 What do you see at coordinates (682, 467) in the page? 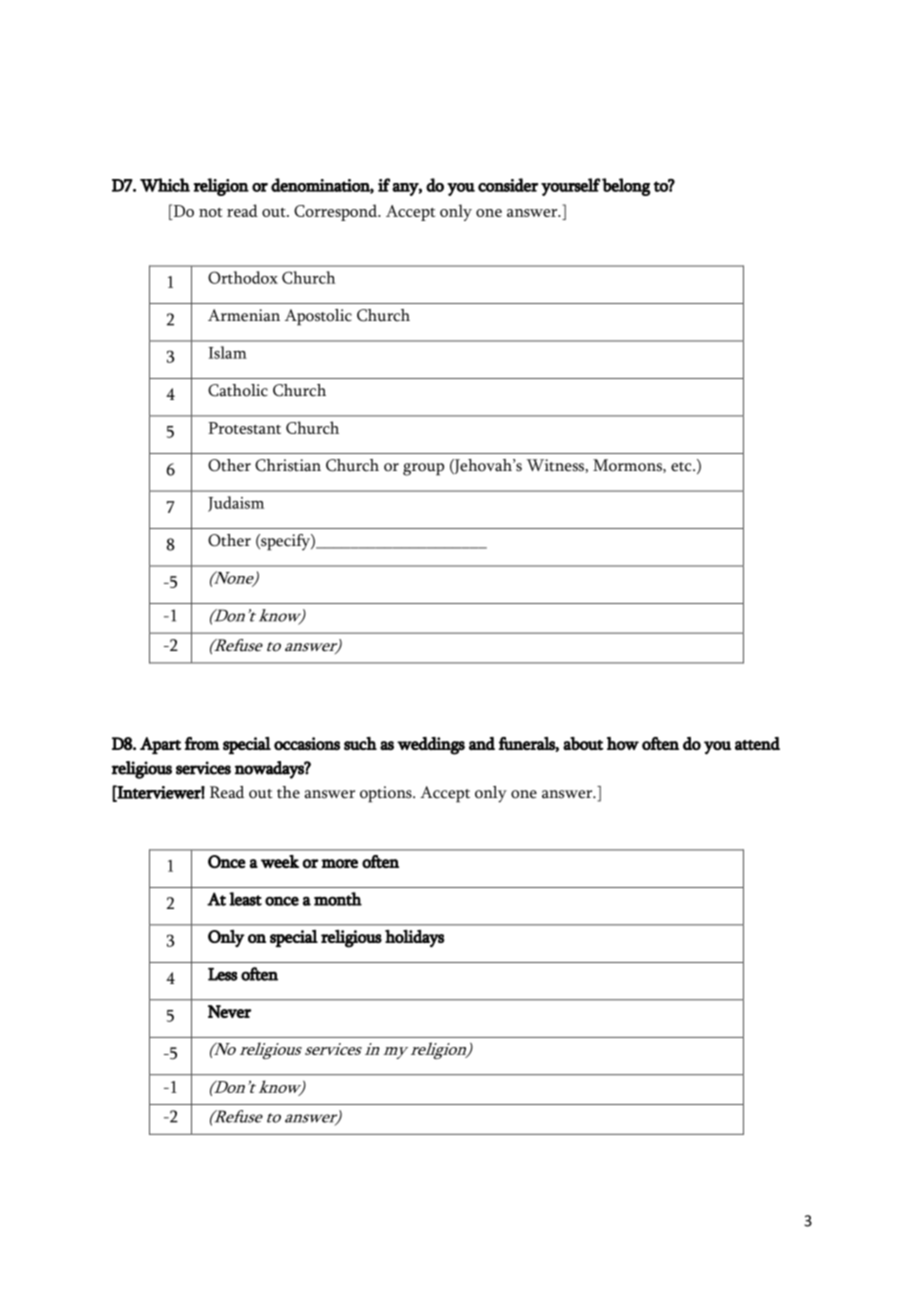
I see `etc` at bounding box center [682, 467].
